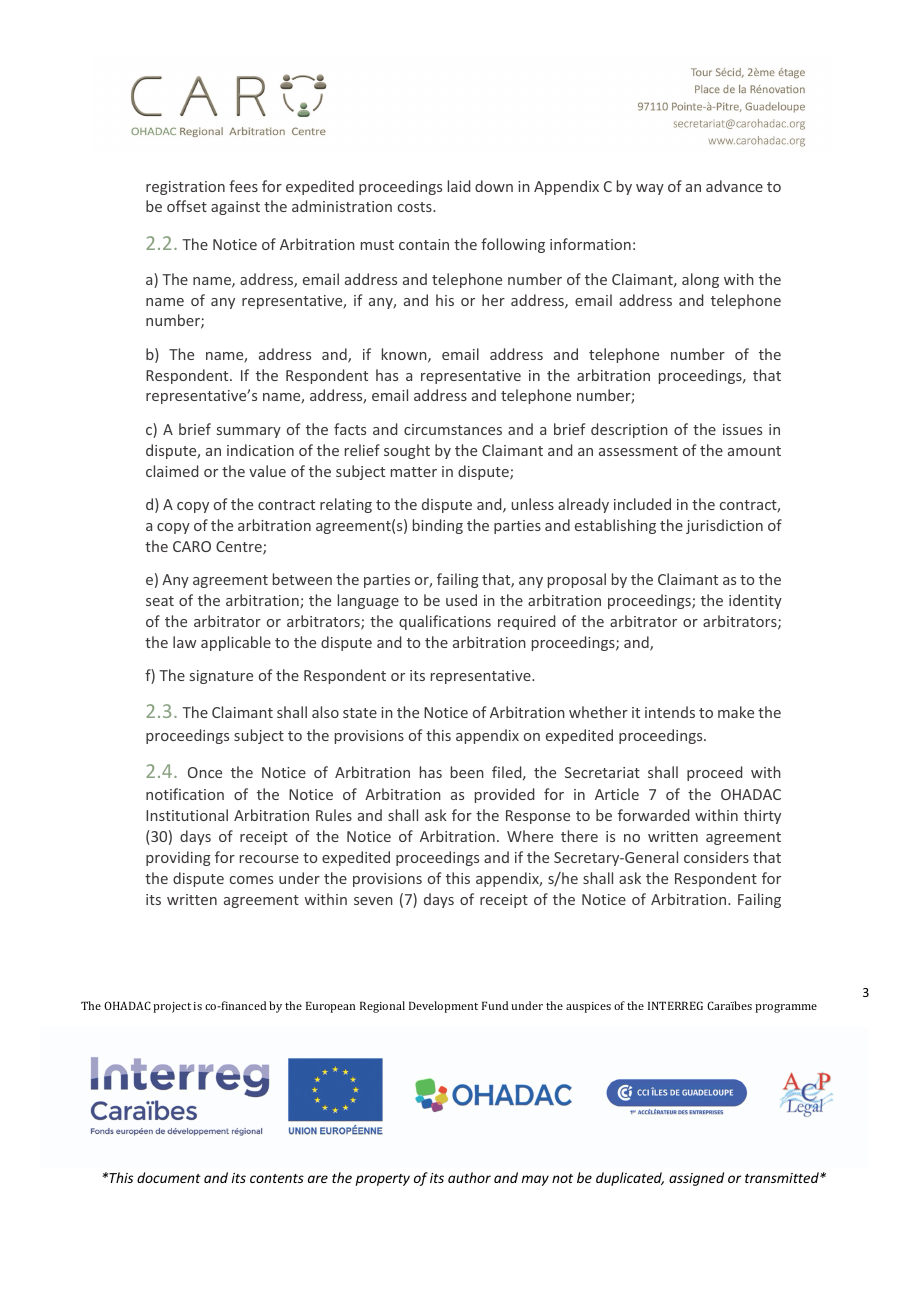  What do you see at coordinates (373, 901) in the image?
I see `seven` at bounding box center [373, 901].
